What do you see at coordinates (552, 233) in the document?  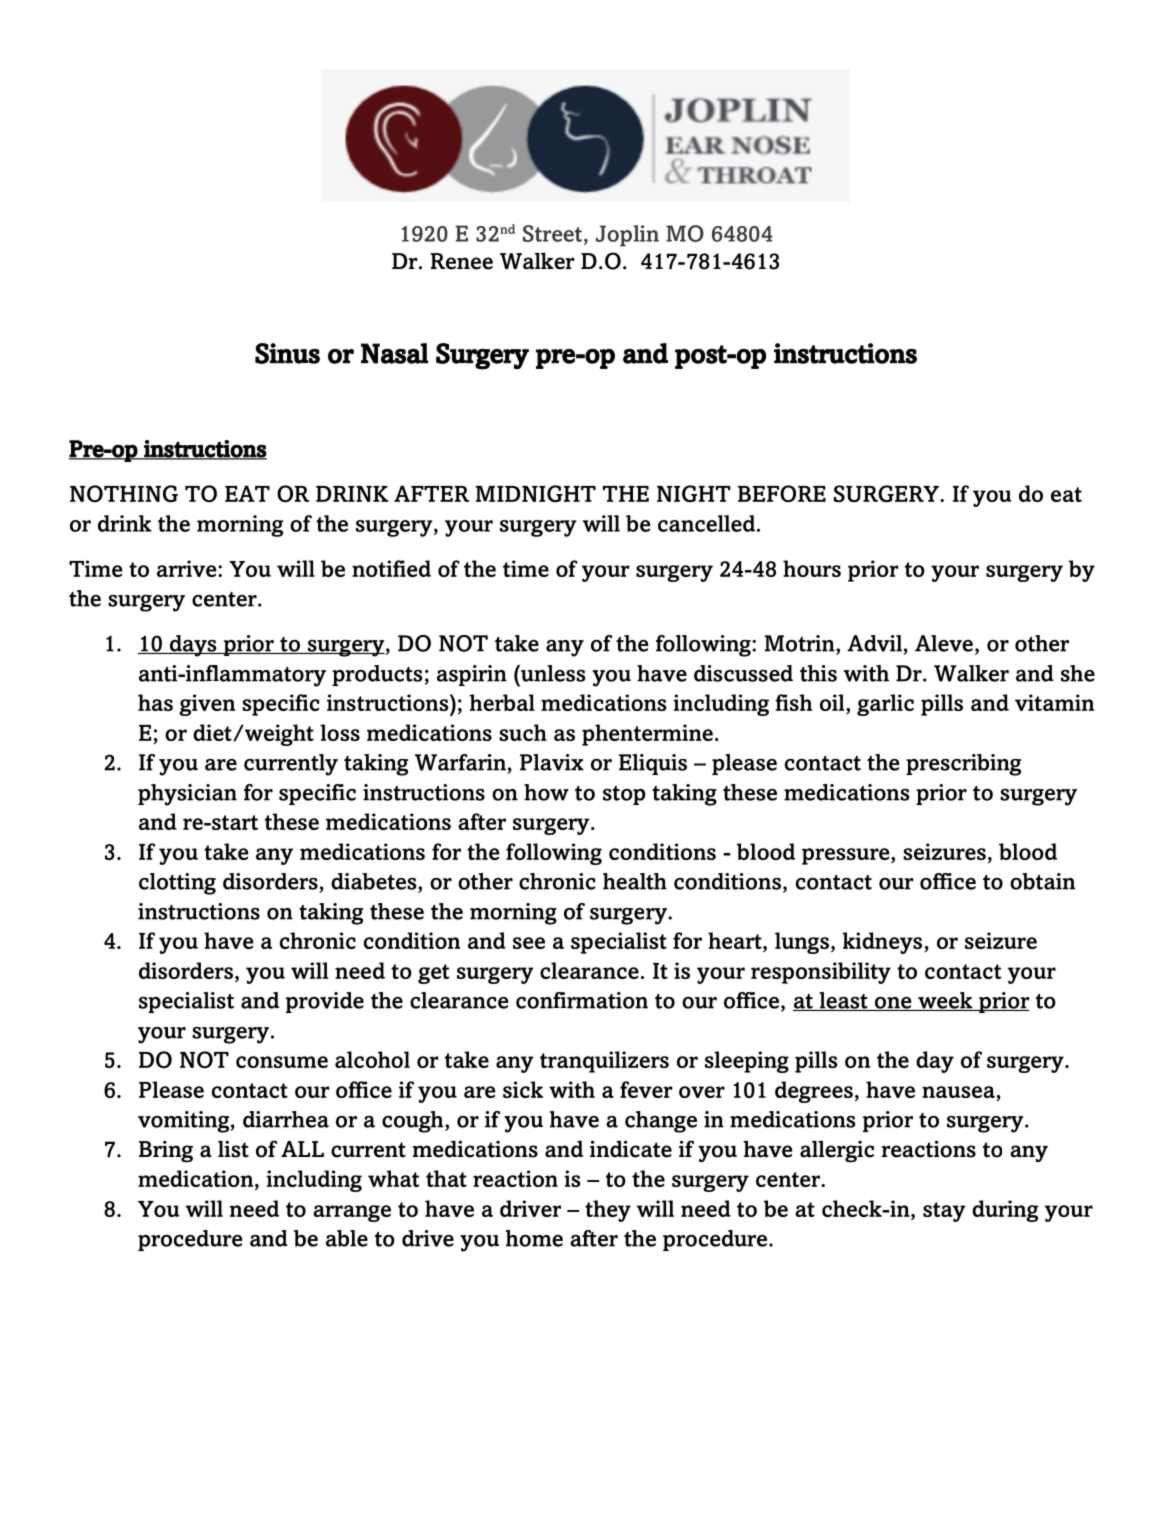 I see `Street` at bounding box center [552, 233].
